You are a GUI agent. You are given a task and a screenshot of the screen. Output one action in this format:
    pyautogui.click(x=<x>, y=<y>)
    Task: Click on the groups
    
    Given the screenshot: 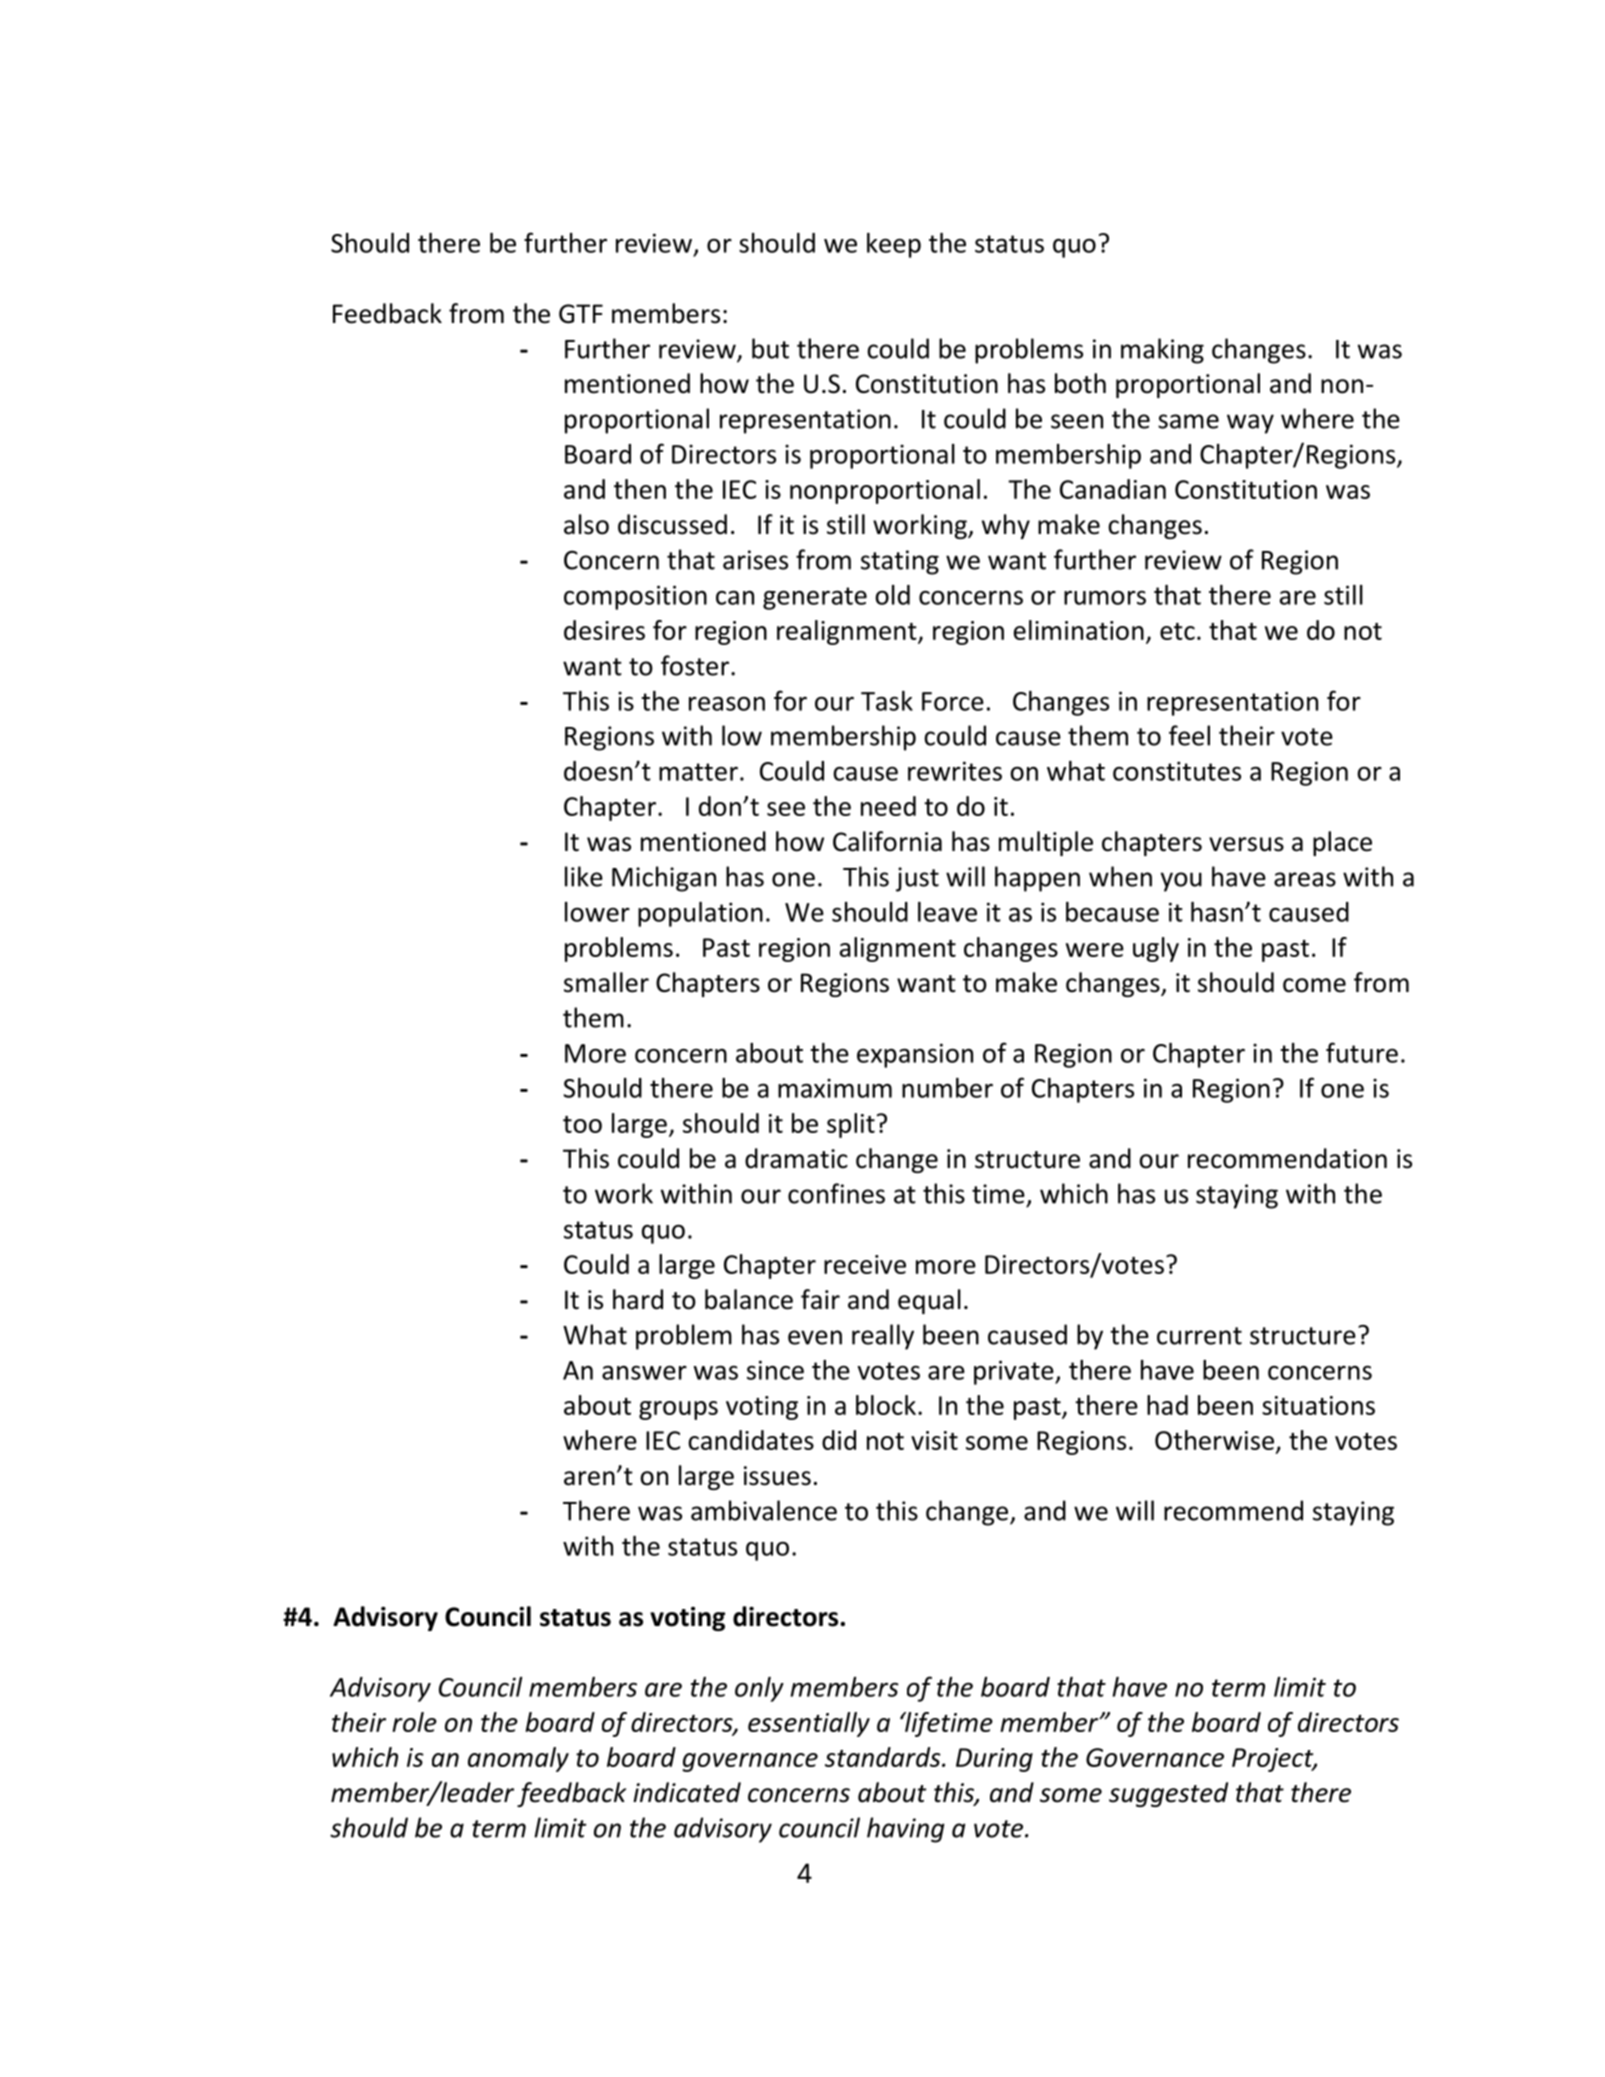 What is the action you would take?
    pyautogui.click(x=678, y=1410)
